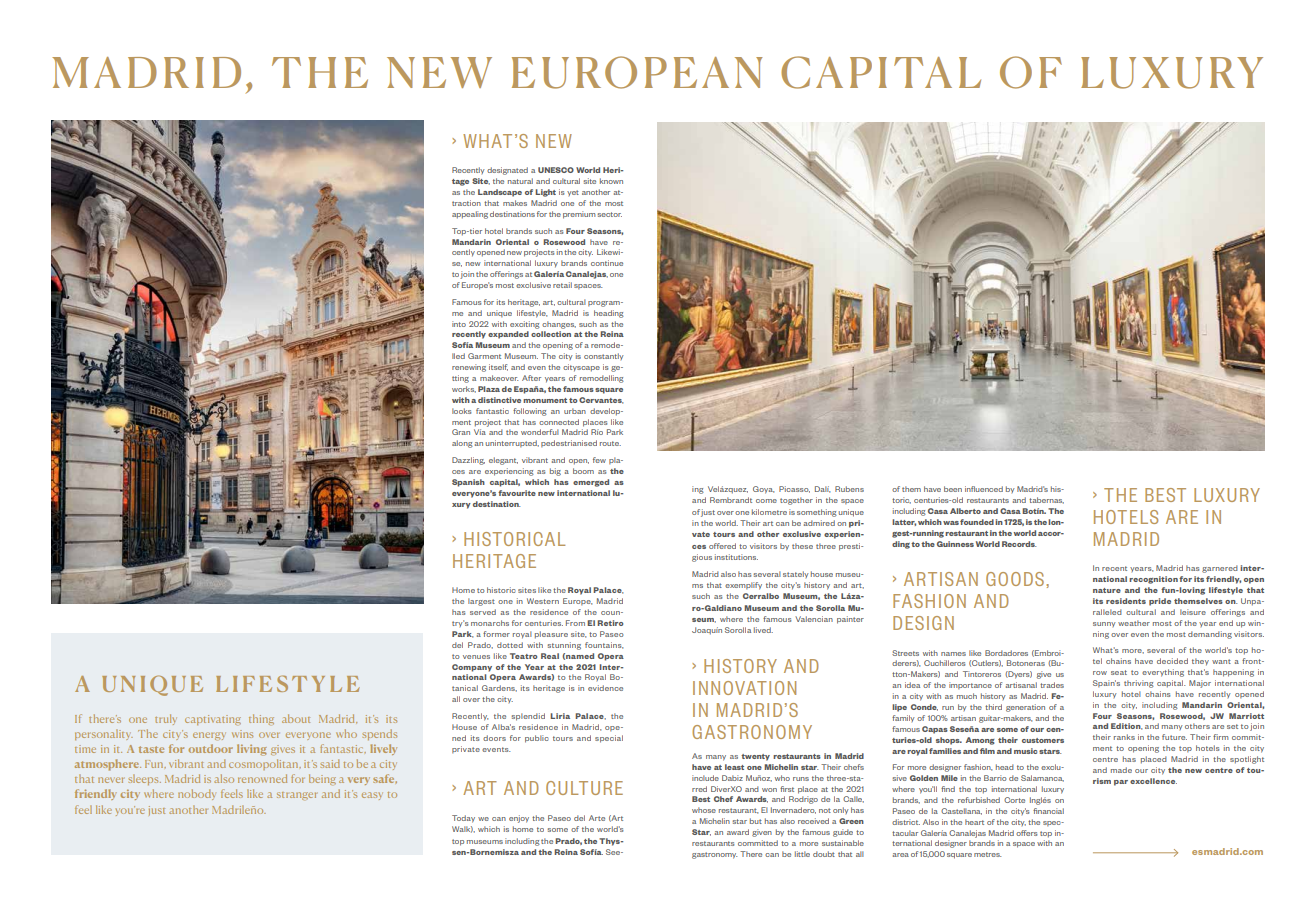 This page has width=1316, height=915. I want to click on served, so click(483, 612).
